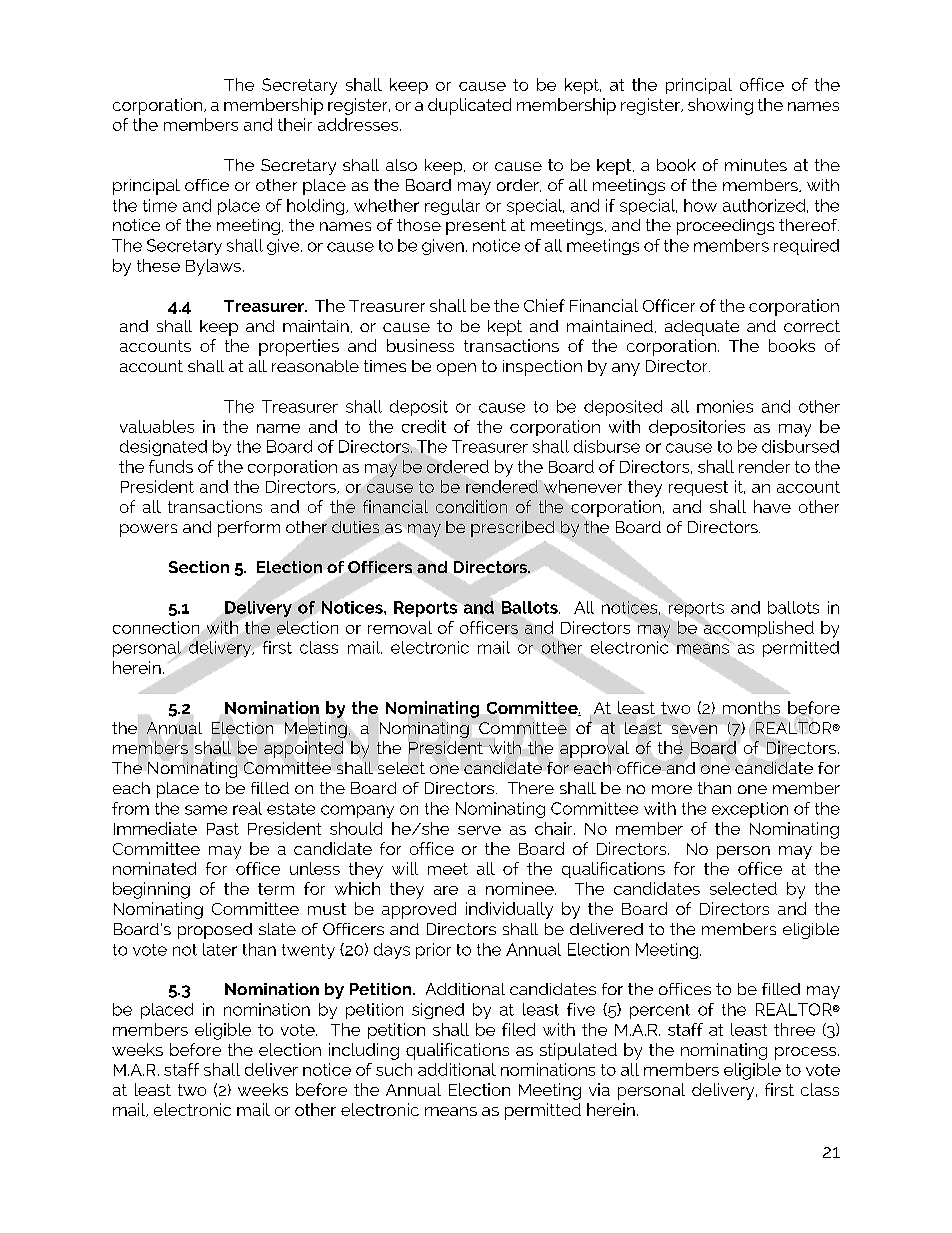 Image resolution: width=952 pixels, height=1233 pixels. What do you see at coordinates (456, 369) in the document?
I see `open` at bounding box center [456, 369].
